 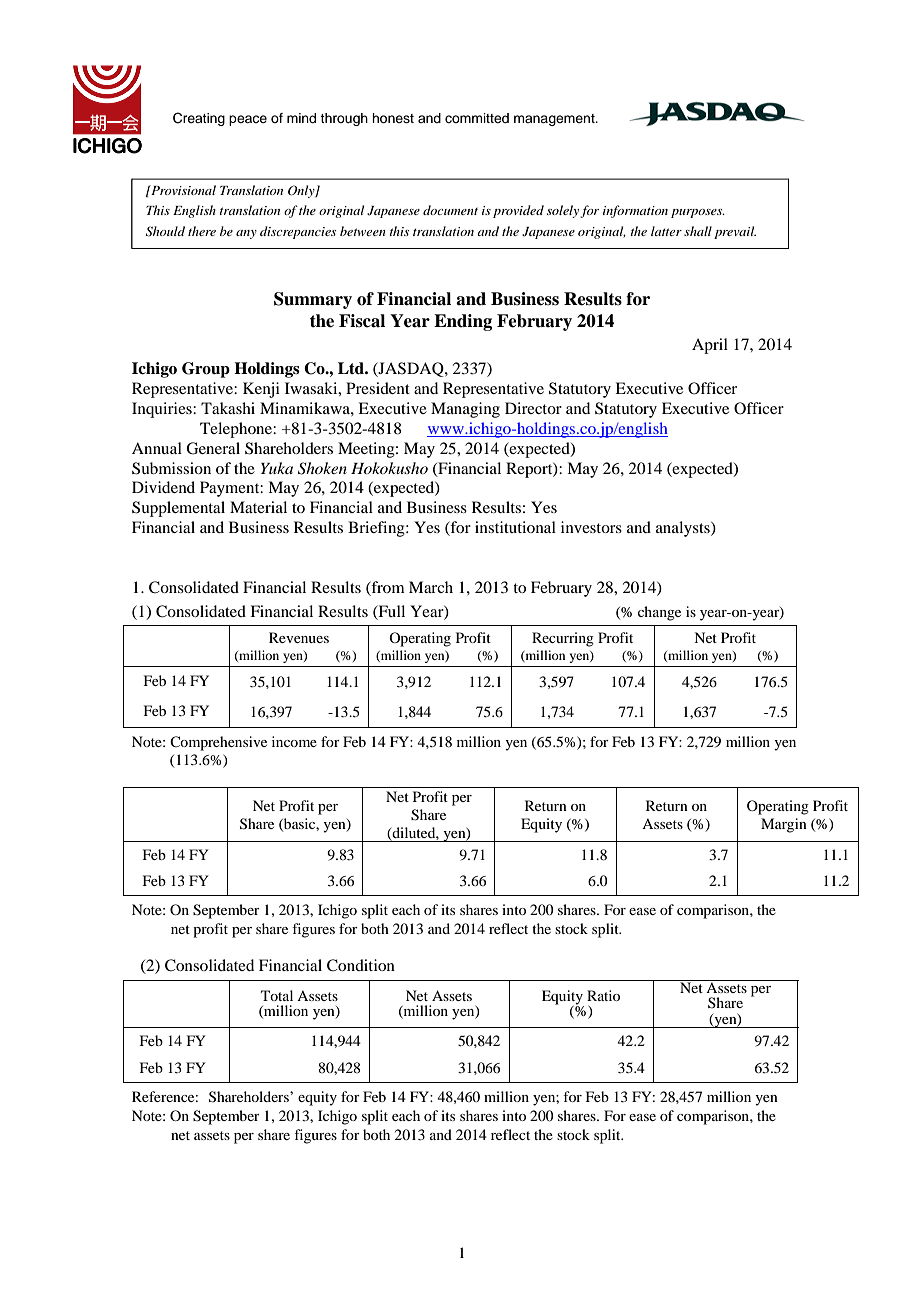 I want to click on peace, so click(x=248, y=120).
